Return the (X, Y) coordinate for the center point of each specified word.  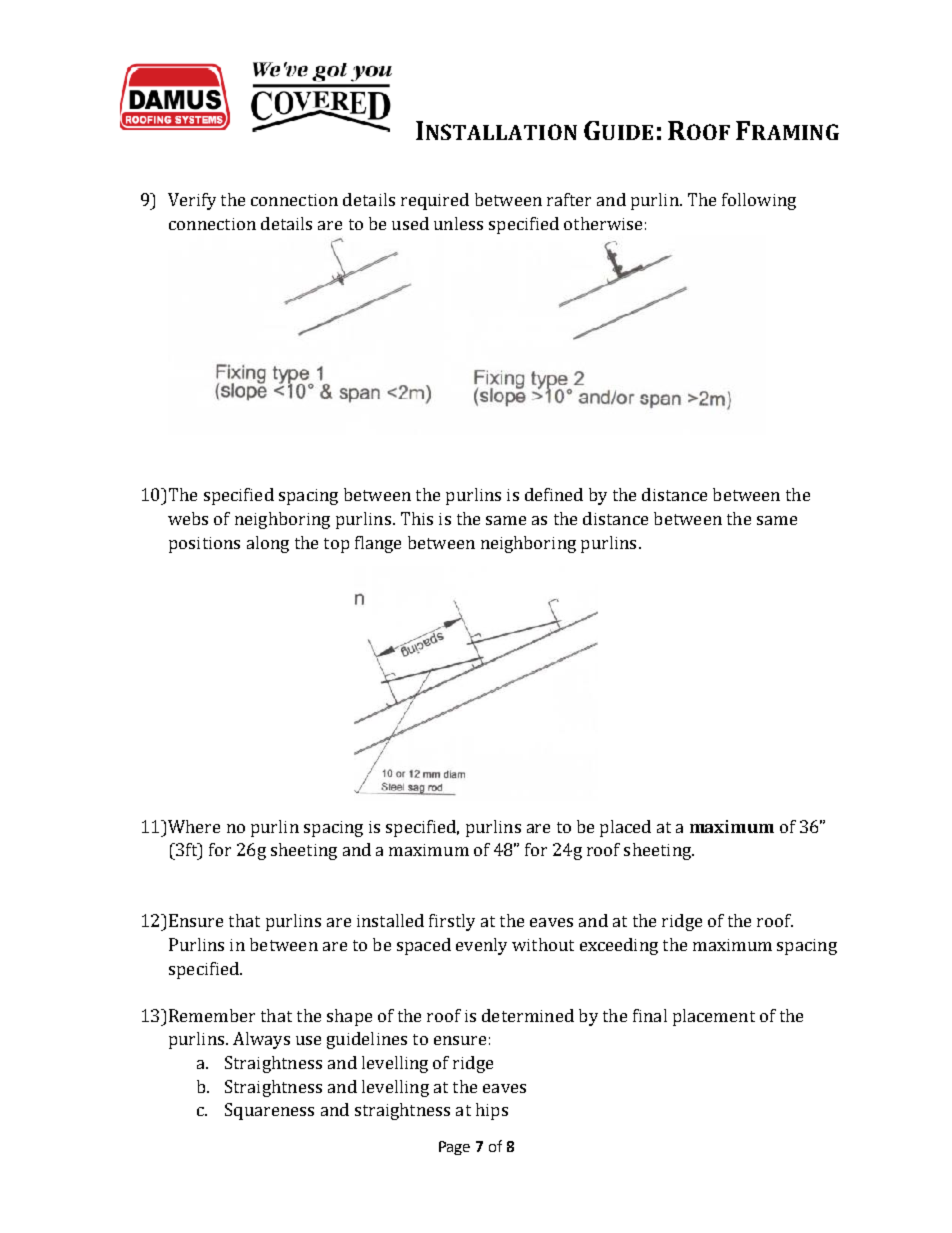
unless (458, 223)
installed (390, 920)
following (759, 201)
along (268, 544)
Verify (192, 201)
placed (625, 828)
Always (261, 1040)
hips (492, 1111)
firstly (452, 922)
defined (554, 494)
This (417, 518)
